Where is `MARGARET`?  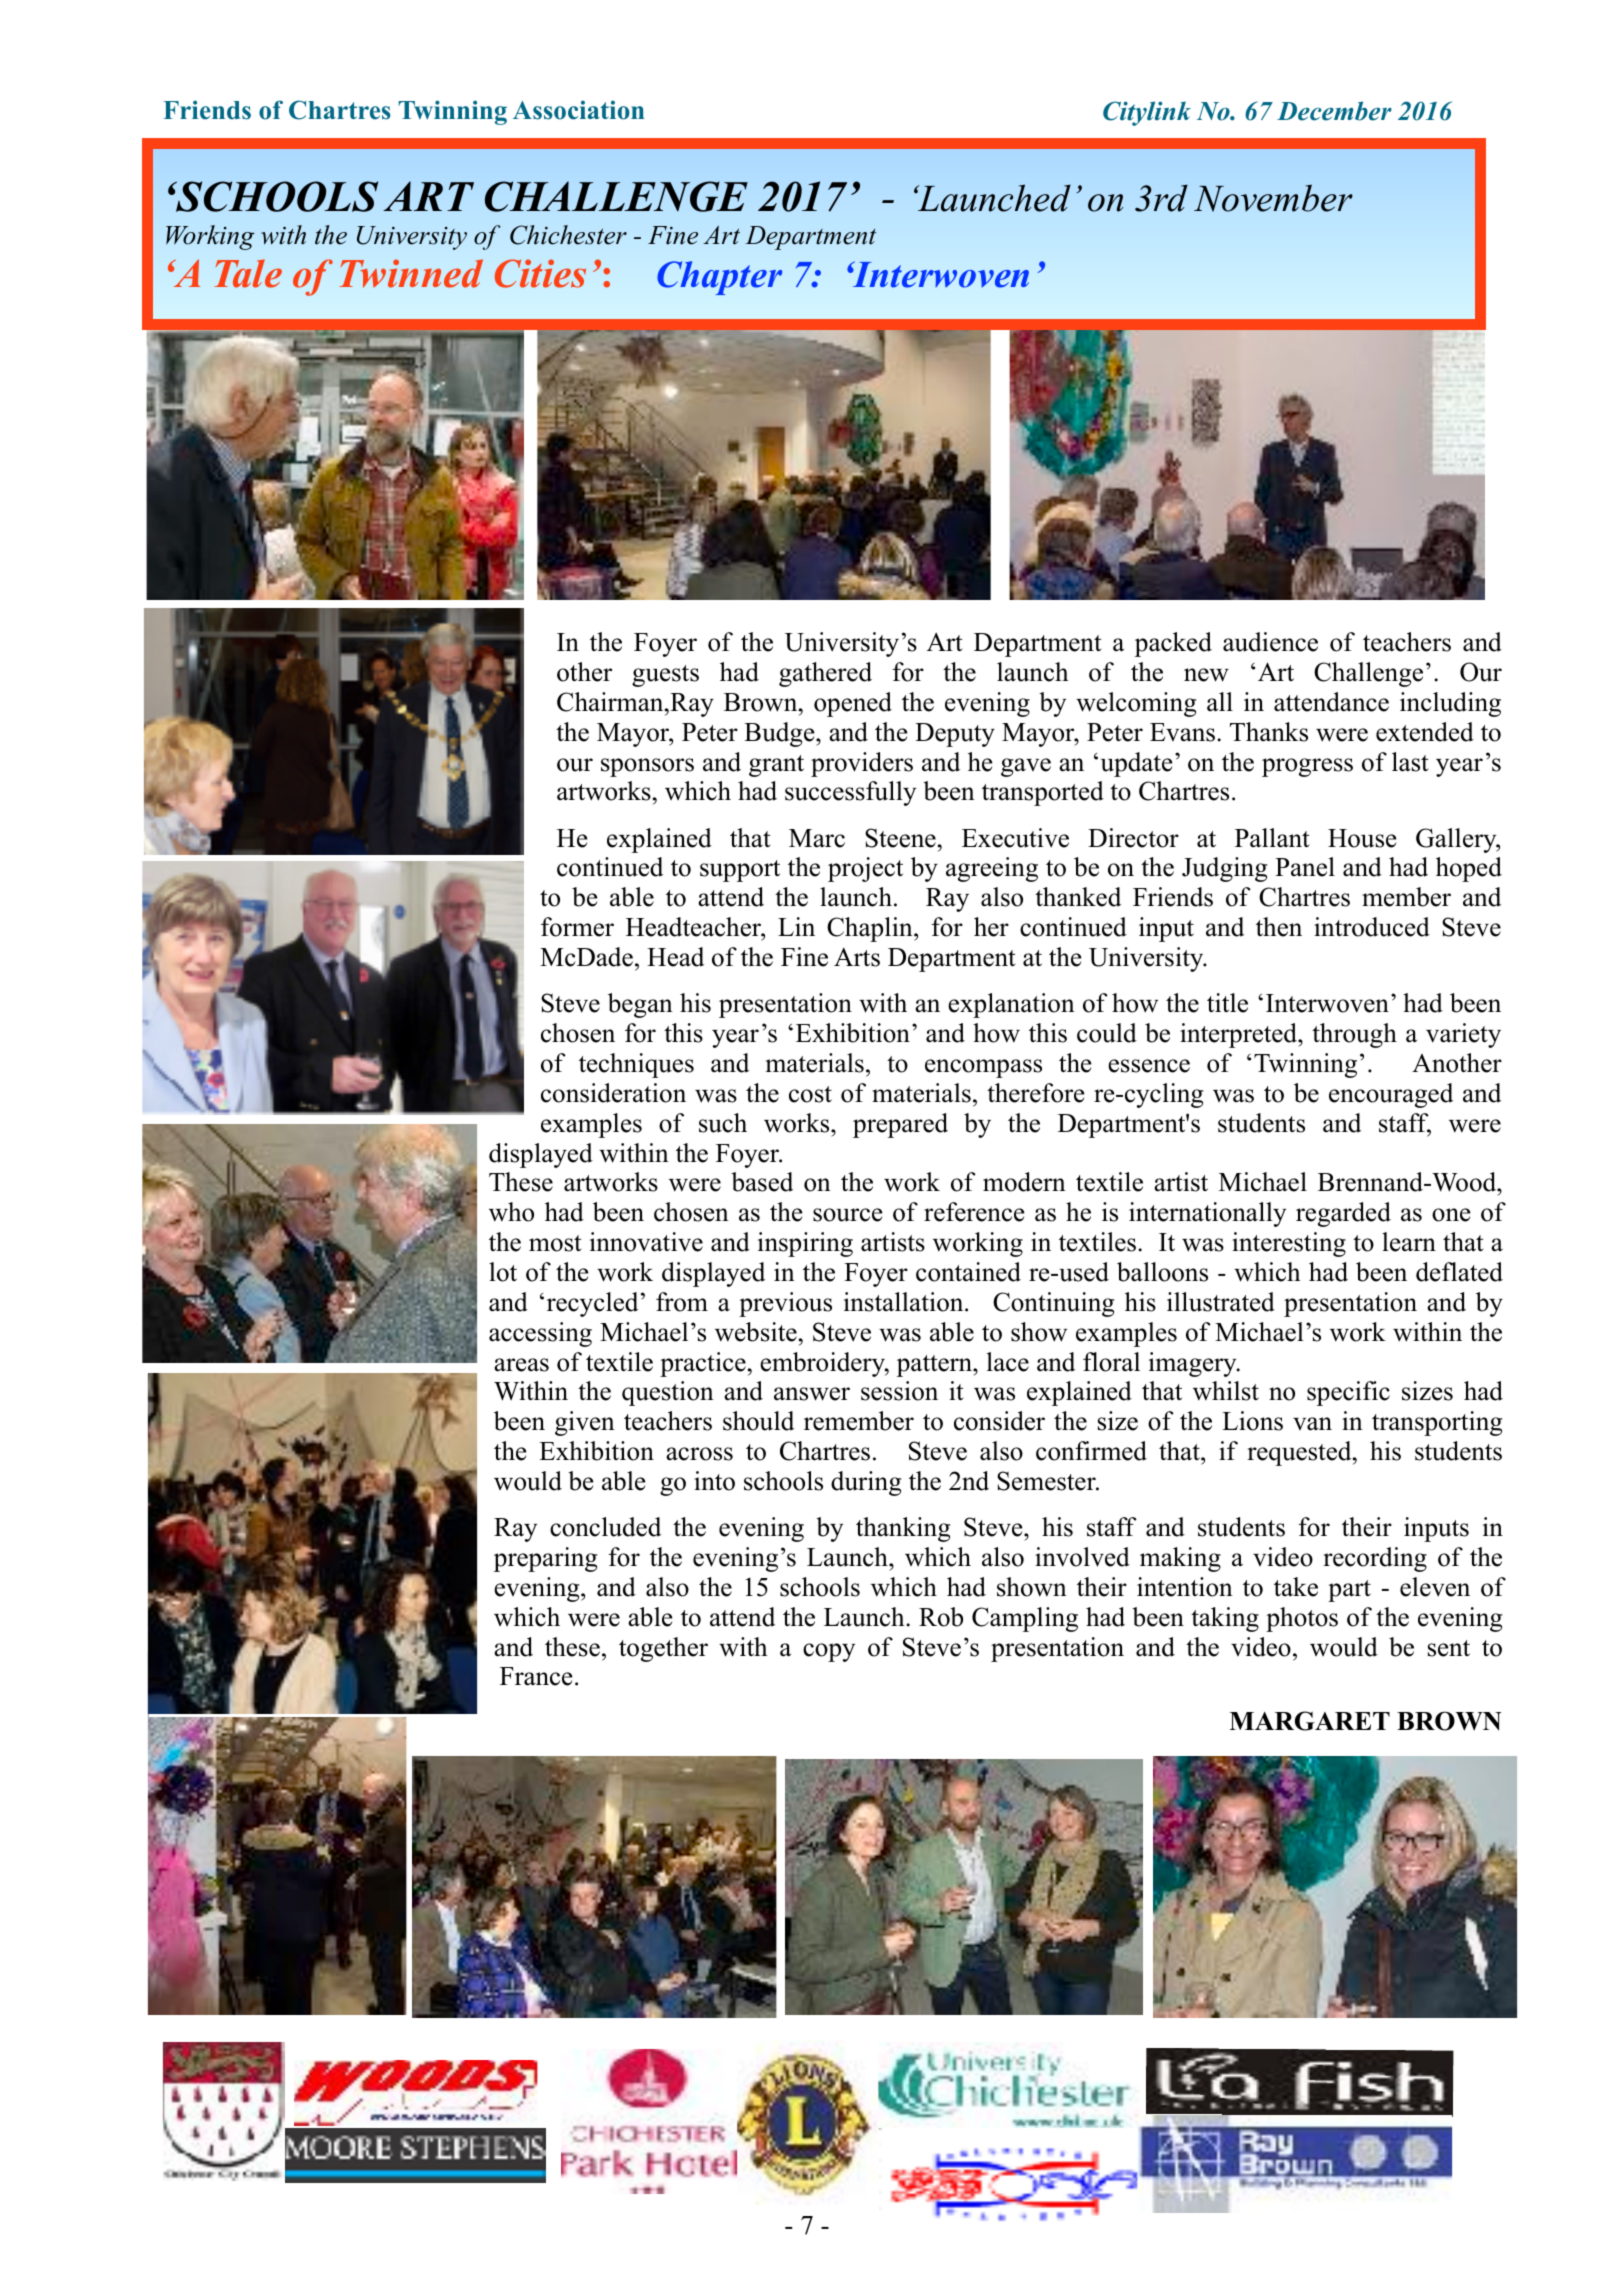
MARGARET is located at coordinates (1309, 1721).
